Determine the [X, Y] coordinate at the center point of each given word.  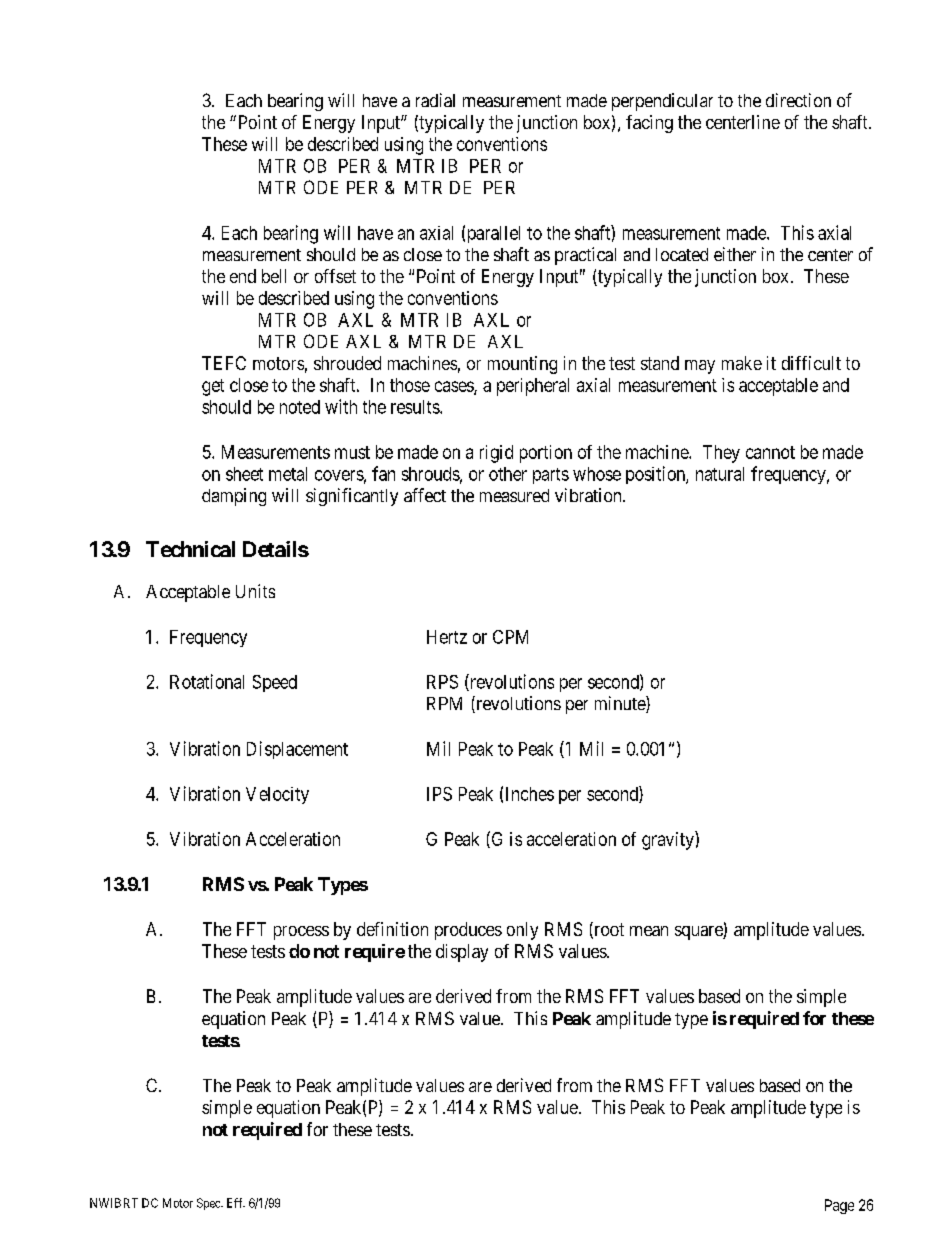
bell [274, 276]
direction [798, 100]
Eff [236, 1203]
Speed [275, 683]
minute [621, 704]
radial [435, 100]
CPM [510, 637]
